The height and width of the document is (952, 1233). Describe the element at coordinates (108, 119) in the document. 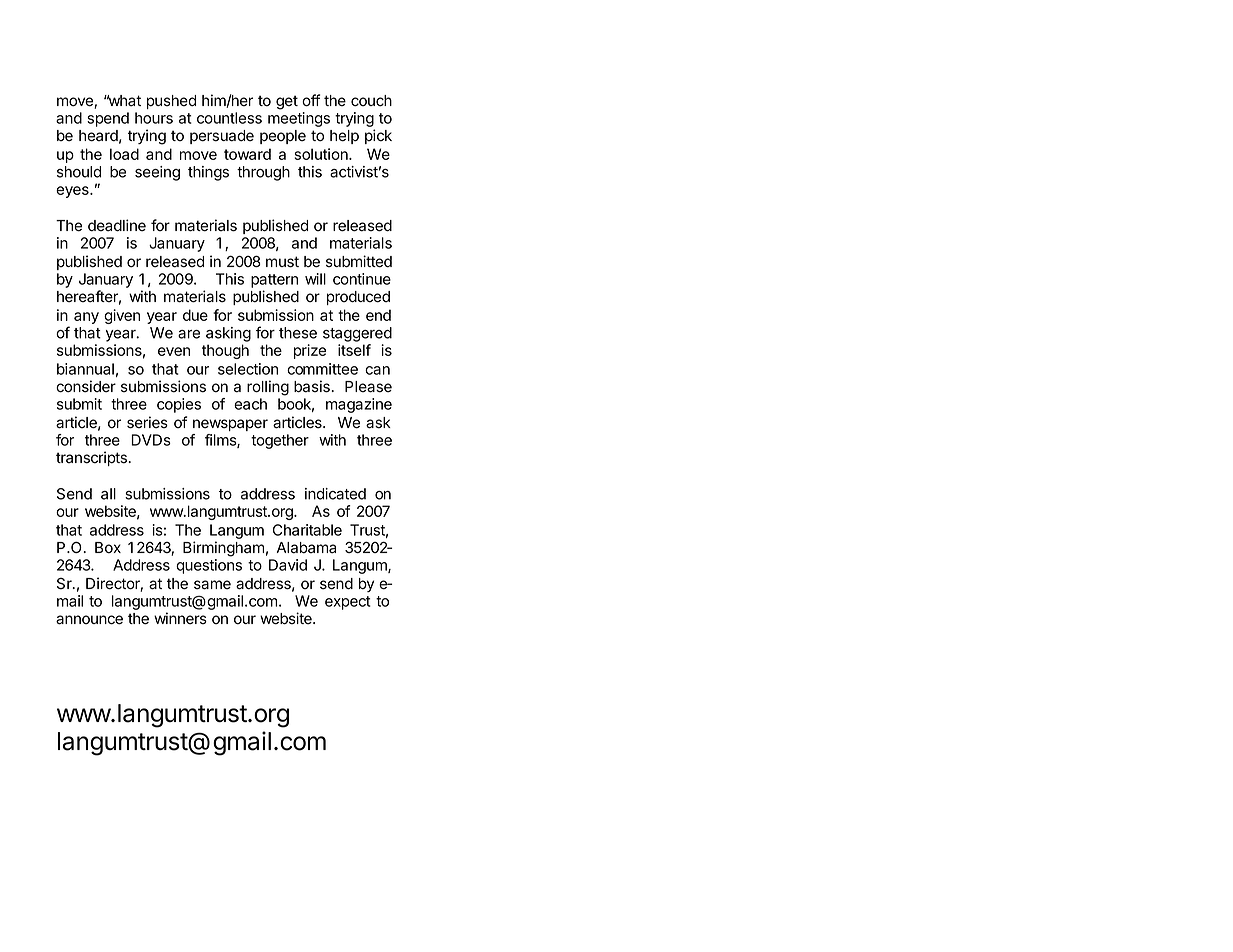

I see `spend` at that location.
